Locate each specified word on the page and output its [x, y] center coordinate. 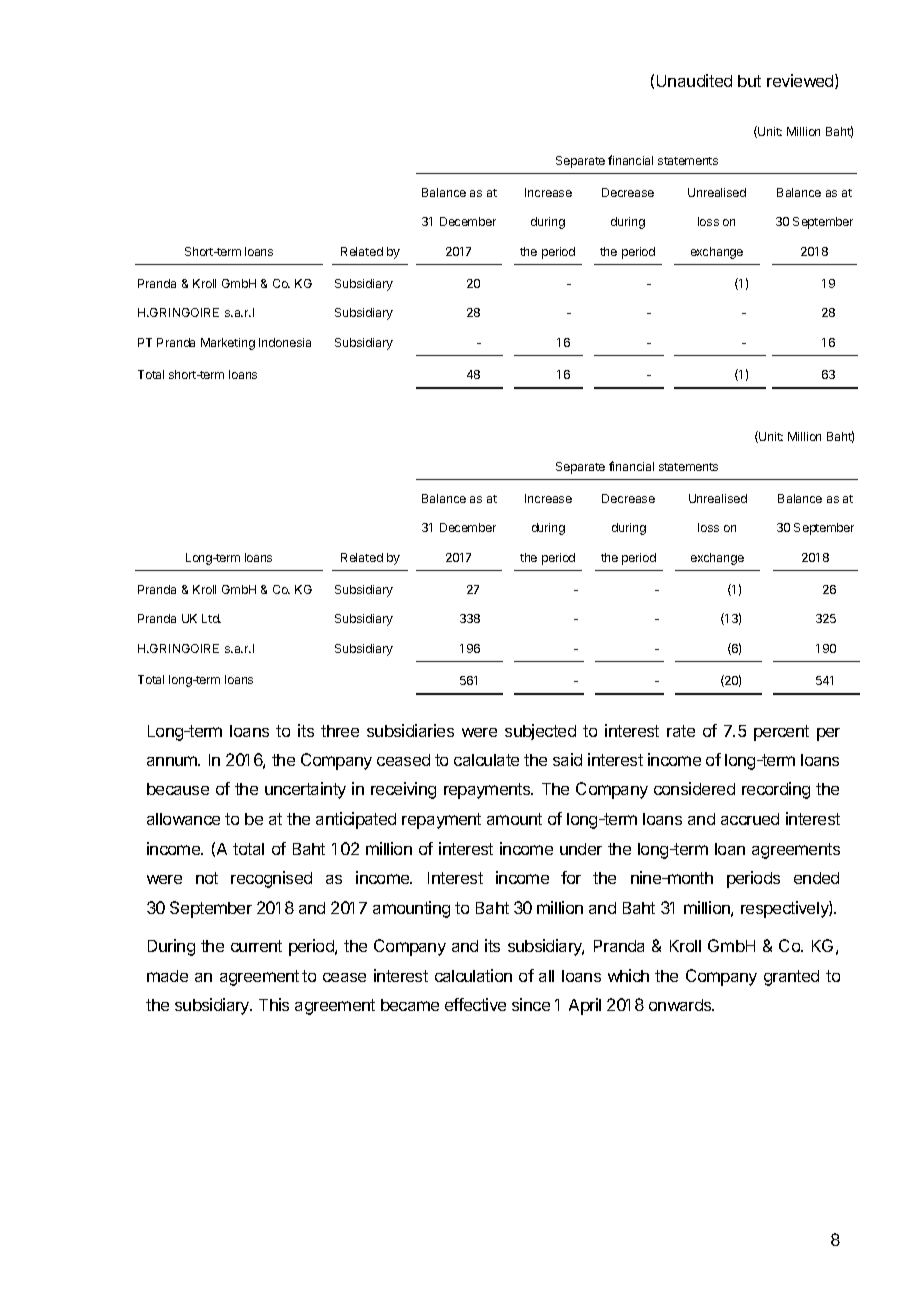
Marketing [228, 344]
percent [781, 733]
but [749, 81]
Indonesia [285, 342]
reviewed [801, 81]
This [274, 1004]
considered [694, 788]
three [340, 731]
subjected [540, 732]
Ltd [211, 618]
